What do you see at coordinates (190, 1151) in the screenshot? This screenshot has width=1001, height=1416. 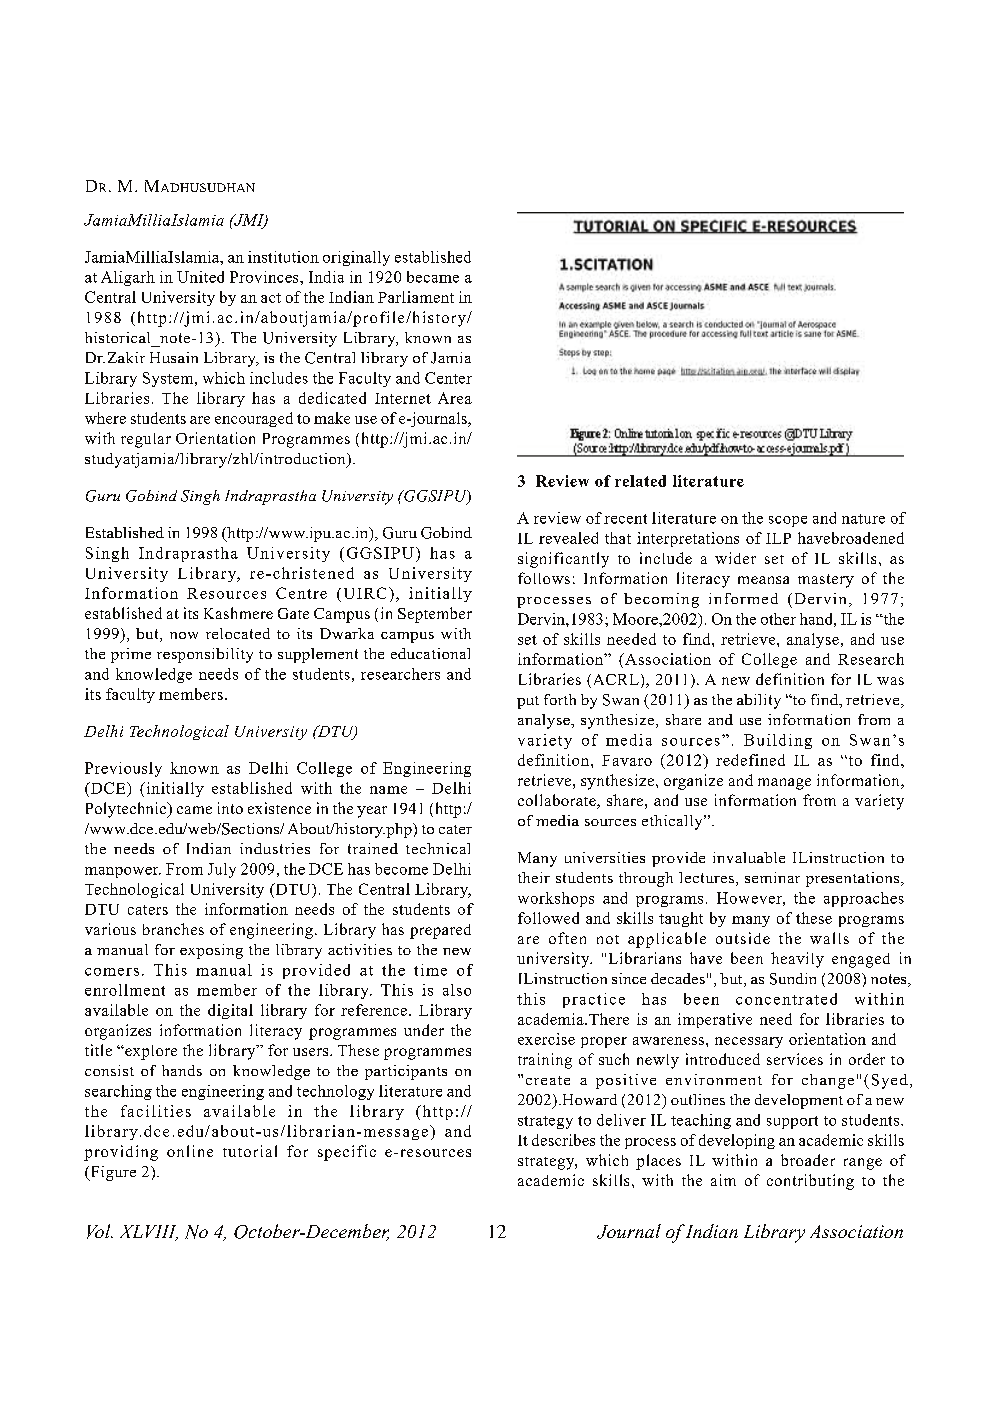 I see `online` at bounding box center [190, 1151].
